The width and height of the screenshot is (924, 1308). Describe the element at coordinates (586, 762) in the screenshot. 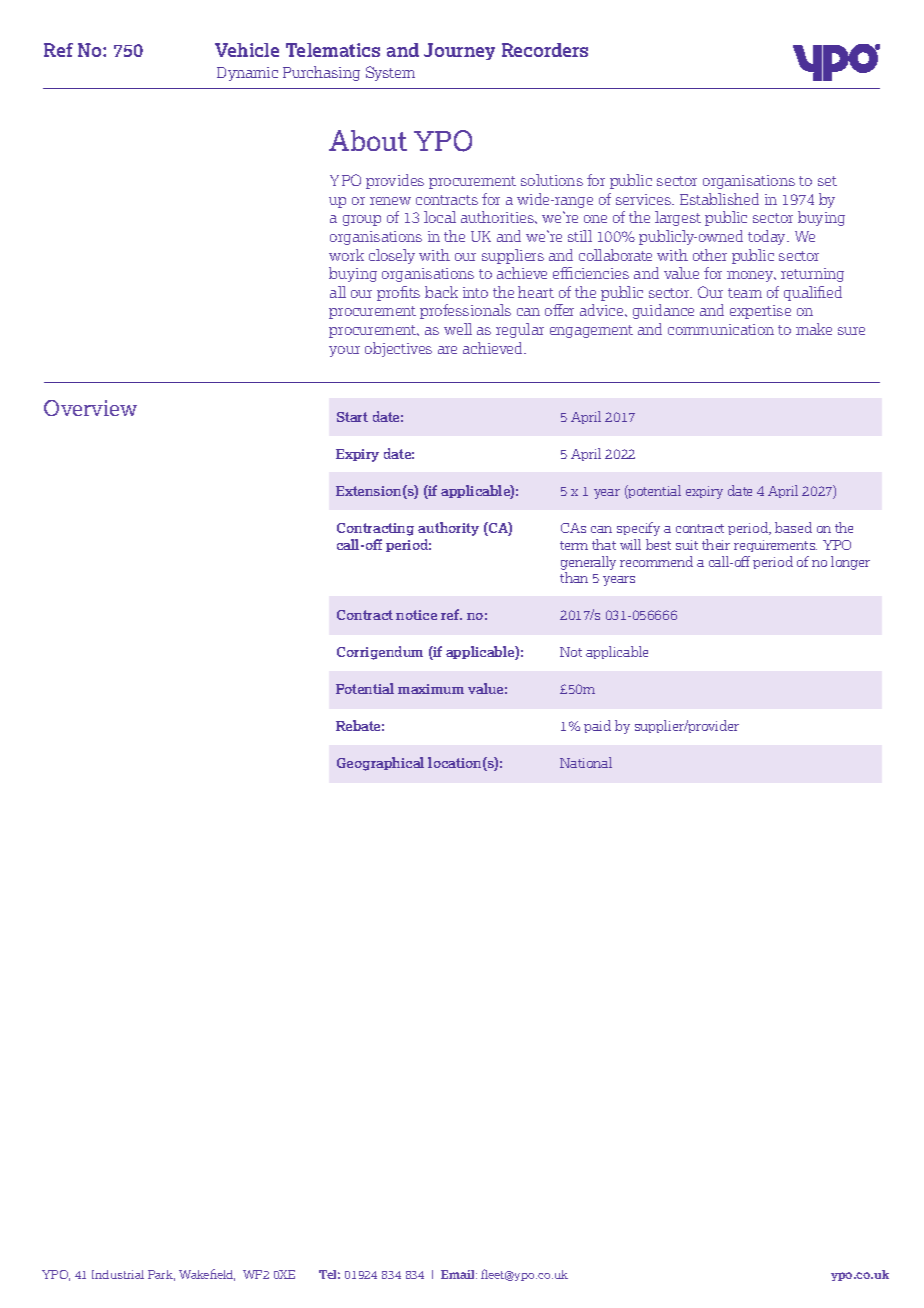

I see `National` at that location.
